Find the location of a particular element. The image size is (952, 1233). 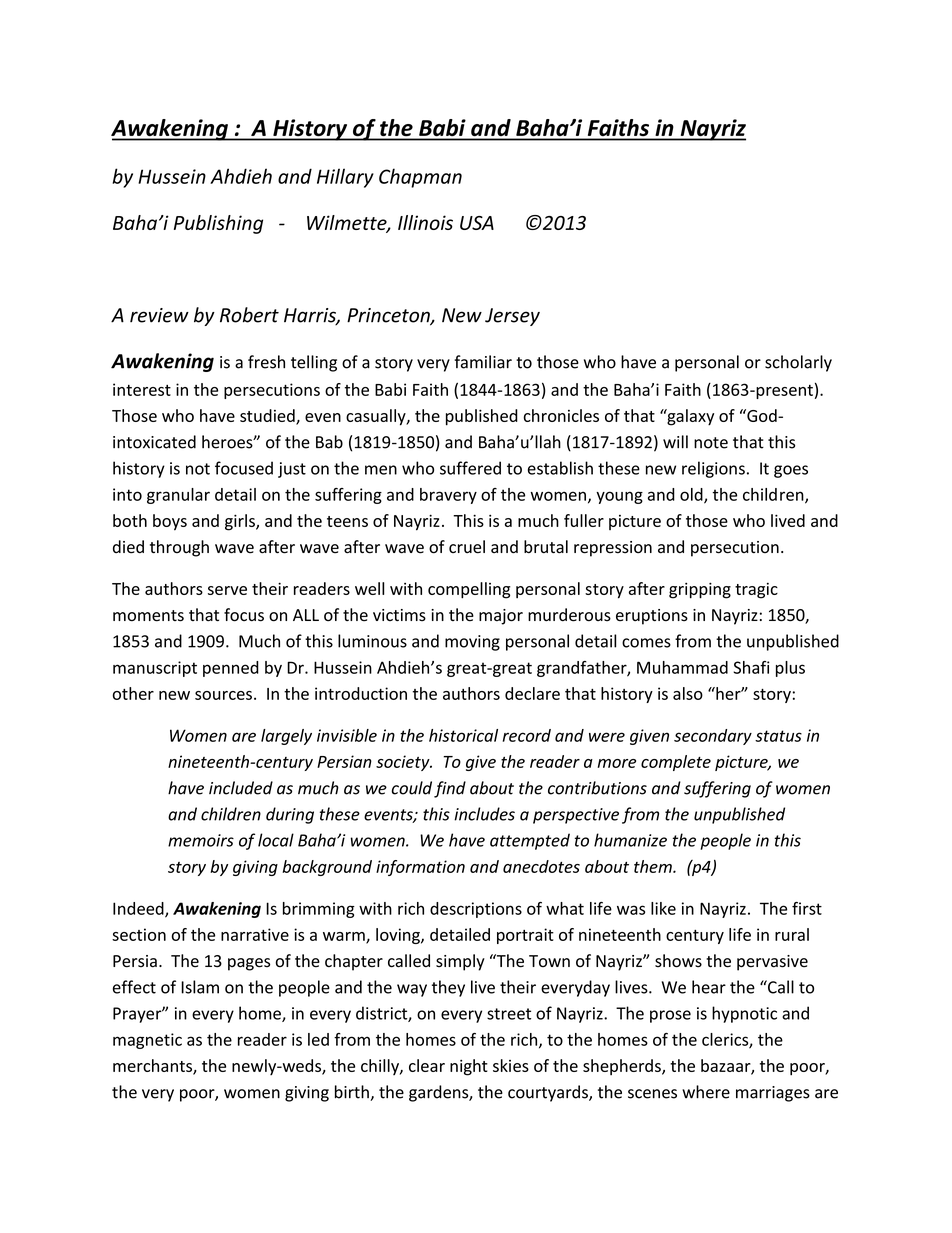

find is located at coordinates (450, 789).
